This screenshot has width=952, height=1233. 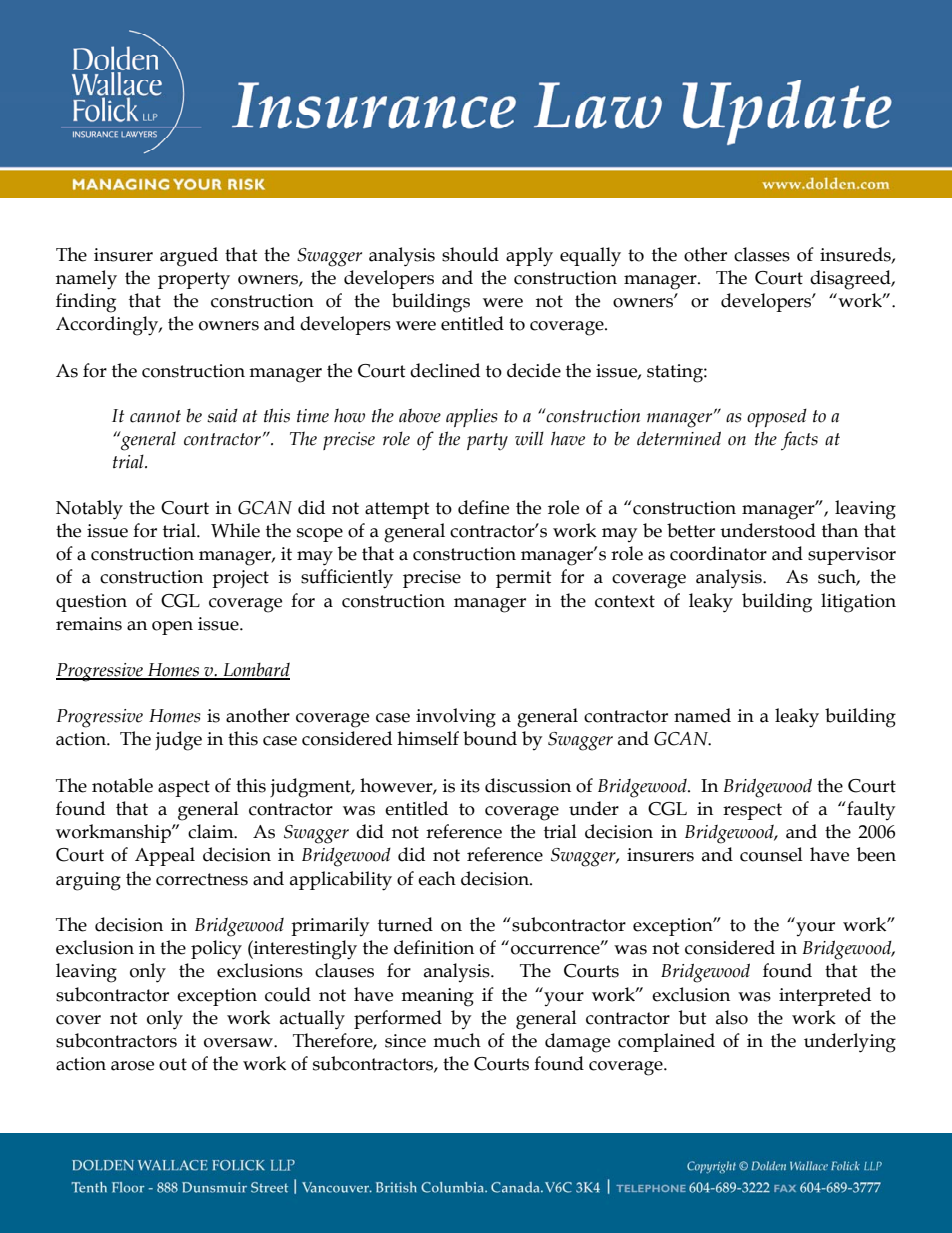 I want to click on should, so click(x=470, y=254).
